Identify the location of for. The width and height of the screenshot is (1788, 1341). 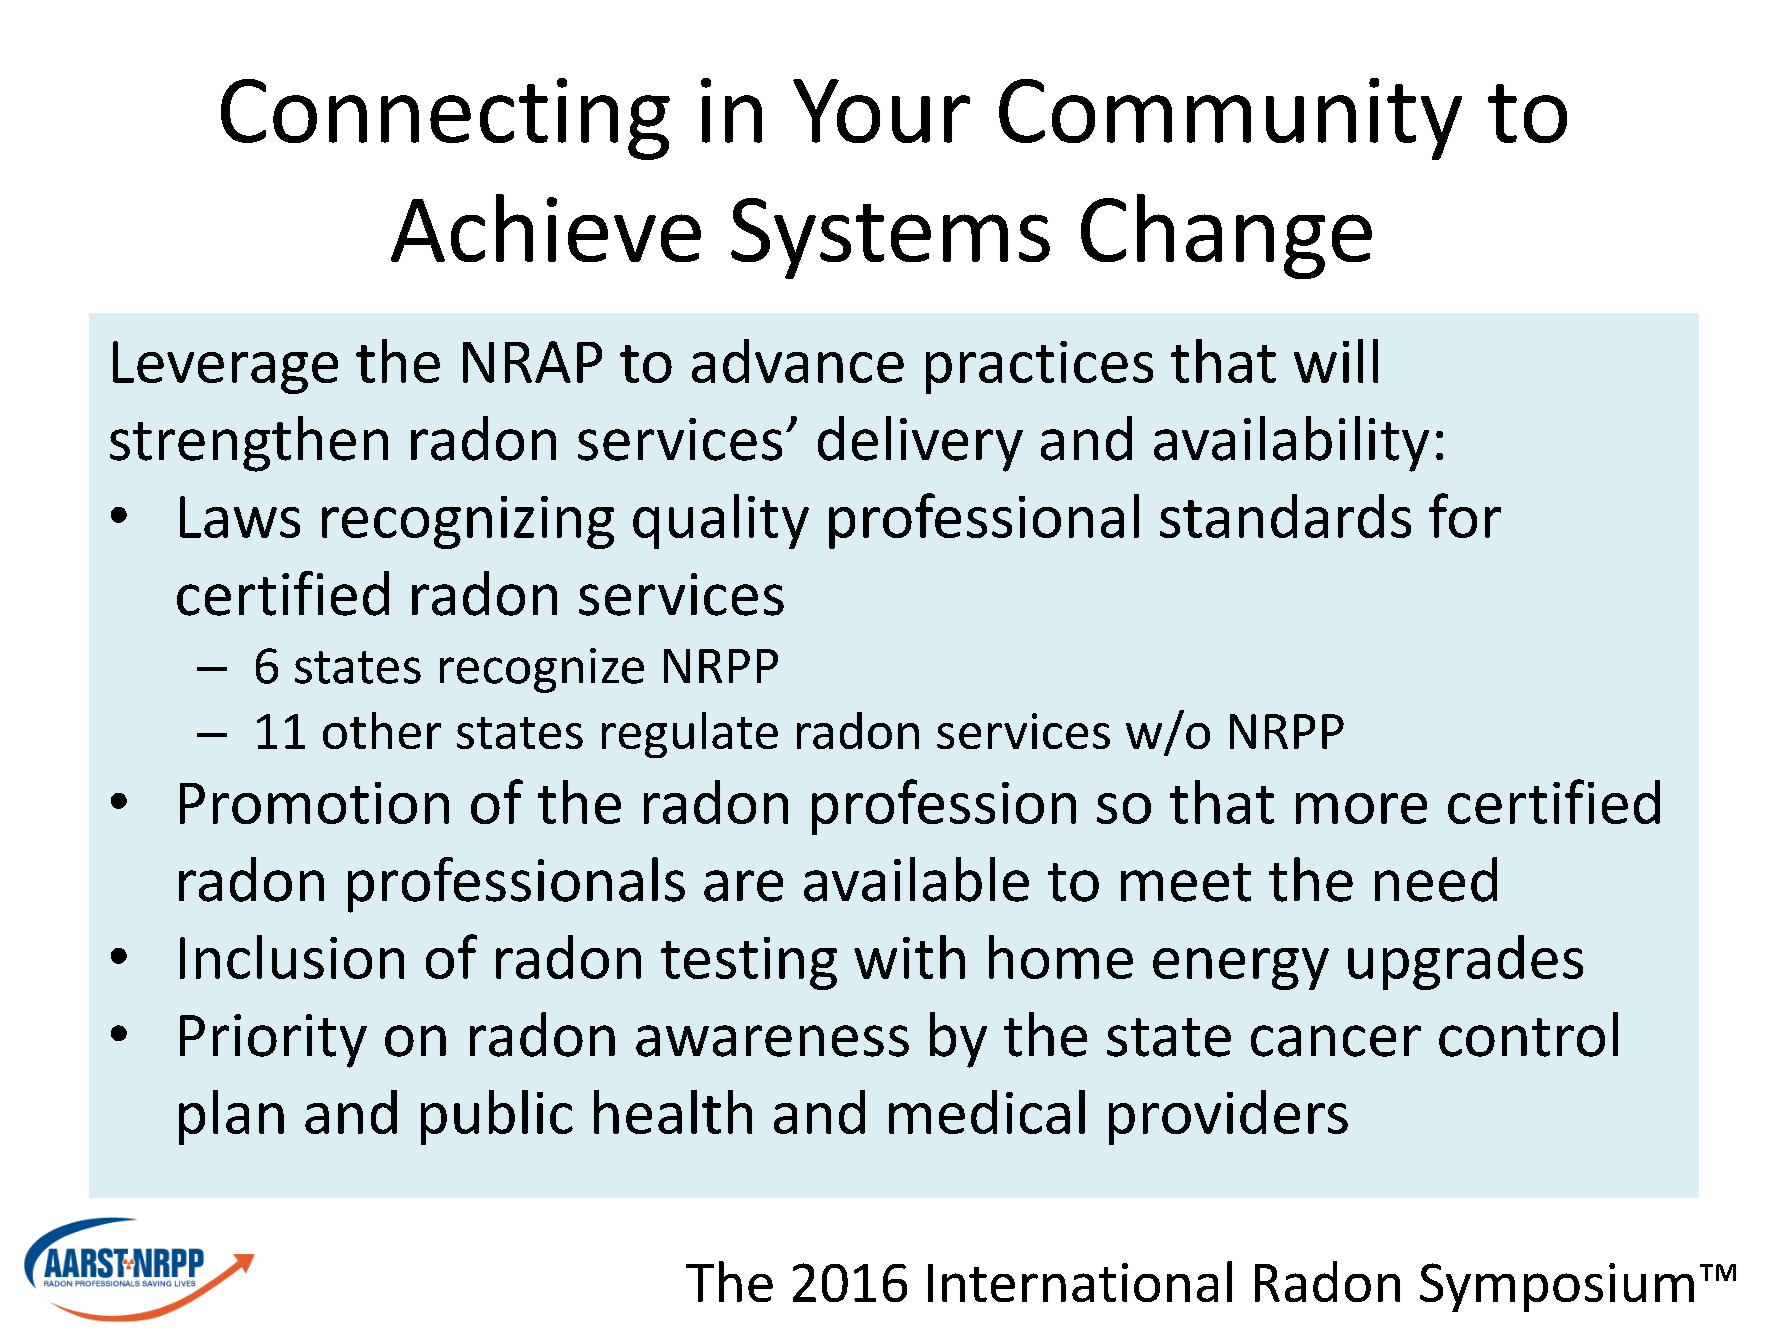
(1465, 515).
